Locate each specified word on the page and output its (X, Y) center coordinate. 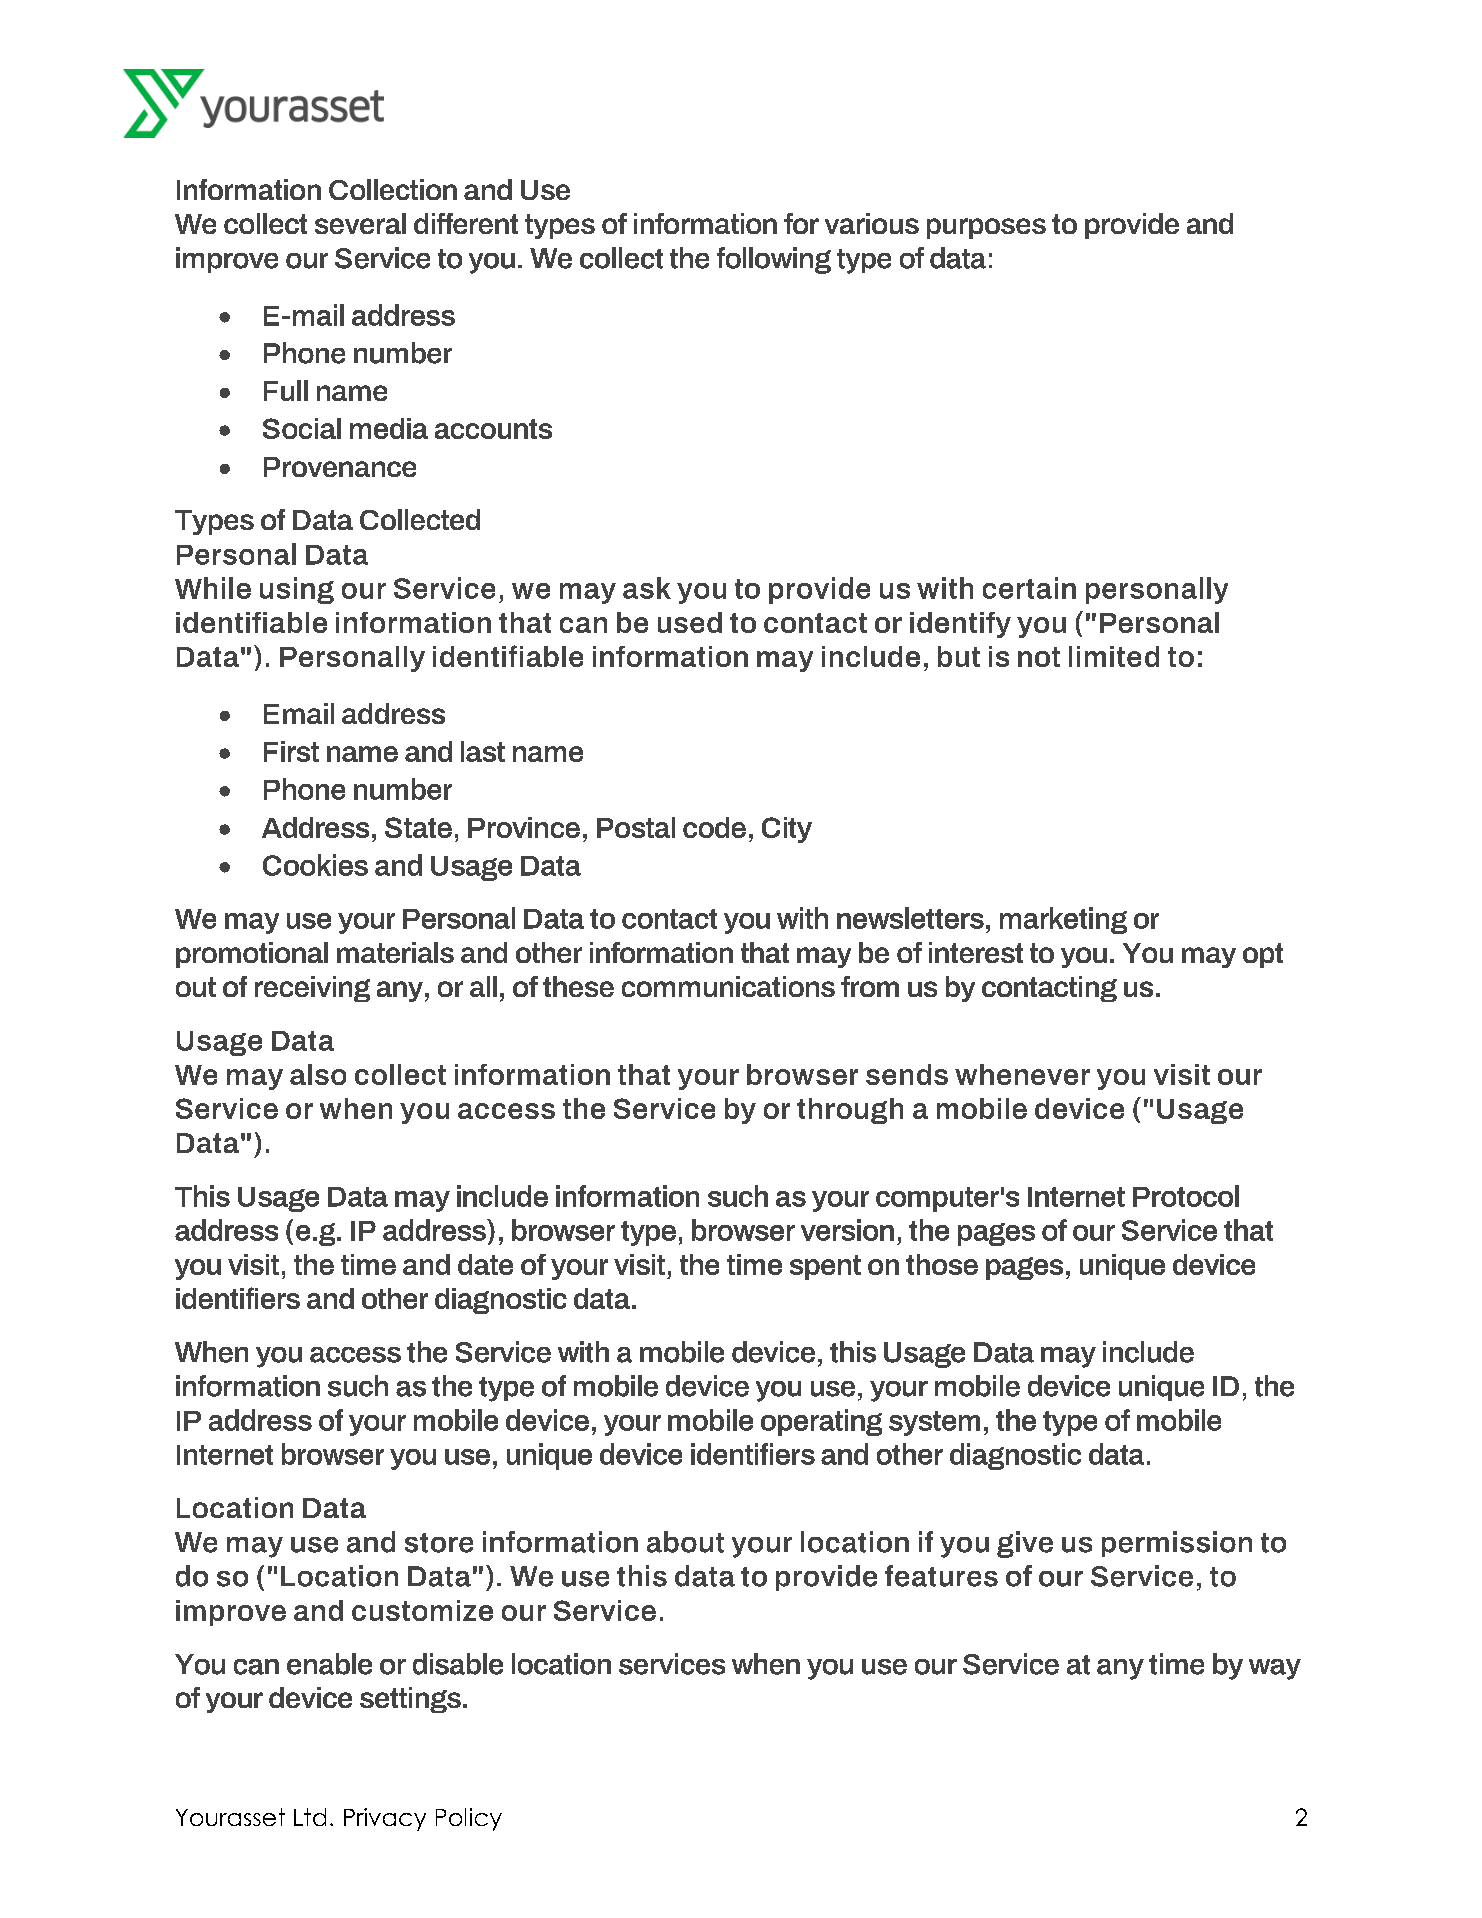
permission (1177, 1544)
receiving (312, 989)
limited (1114, 656)
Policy (469, 1819)
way (1275, 1669)
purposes (986, 228)
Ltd (310, 1817)
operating (821, 1422)
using (297, 590)
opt (1263, 955)
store (439, 1543)
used (690, 622)
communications (728, 986)
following (774, 260)
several (360, 223)
